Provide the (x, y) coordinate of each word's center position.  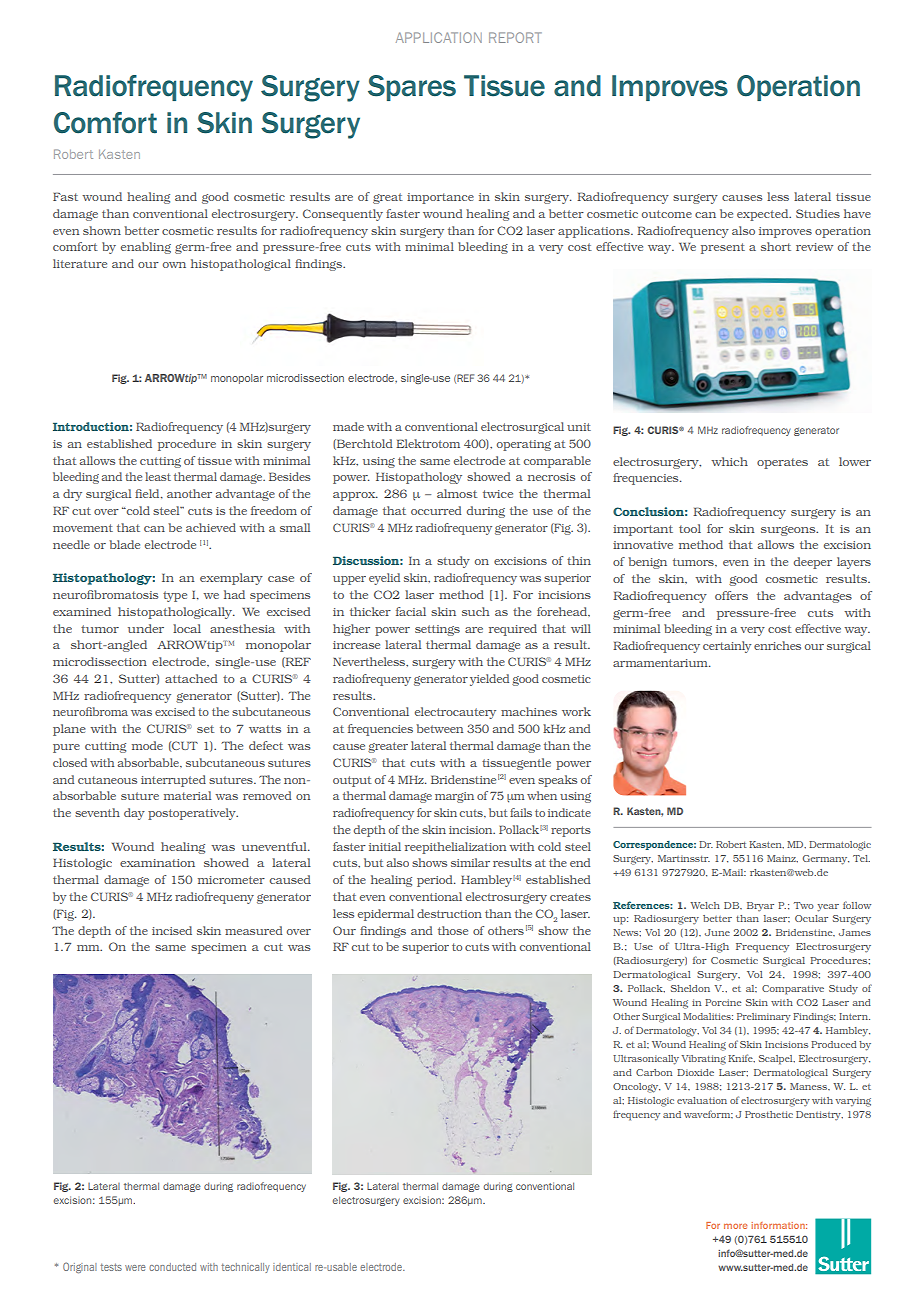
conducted (172, 1267)
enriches (777, 645)
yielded (489, 680)
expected (764, 215)
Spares (412, 88)
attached (191, 678)
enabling (146, 248)
